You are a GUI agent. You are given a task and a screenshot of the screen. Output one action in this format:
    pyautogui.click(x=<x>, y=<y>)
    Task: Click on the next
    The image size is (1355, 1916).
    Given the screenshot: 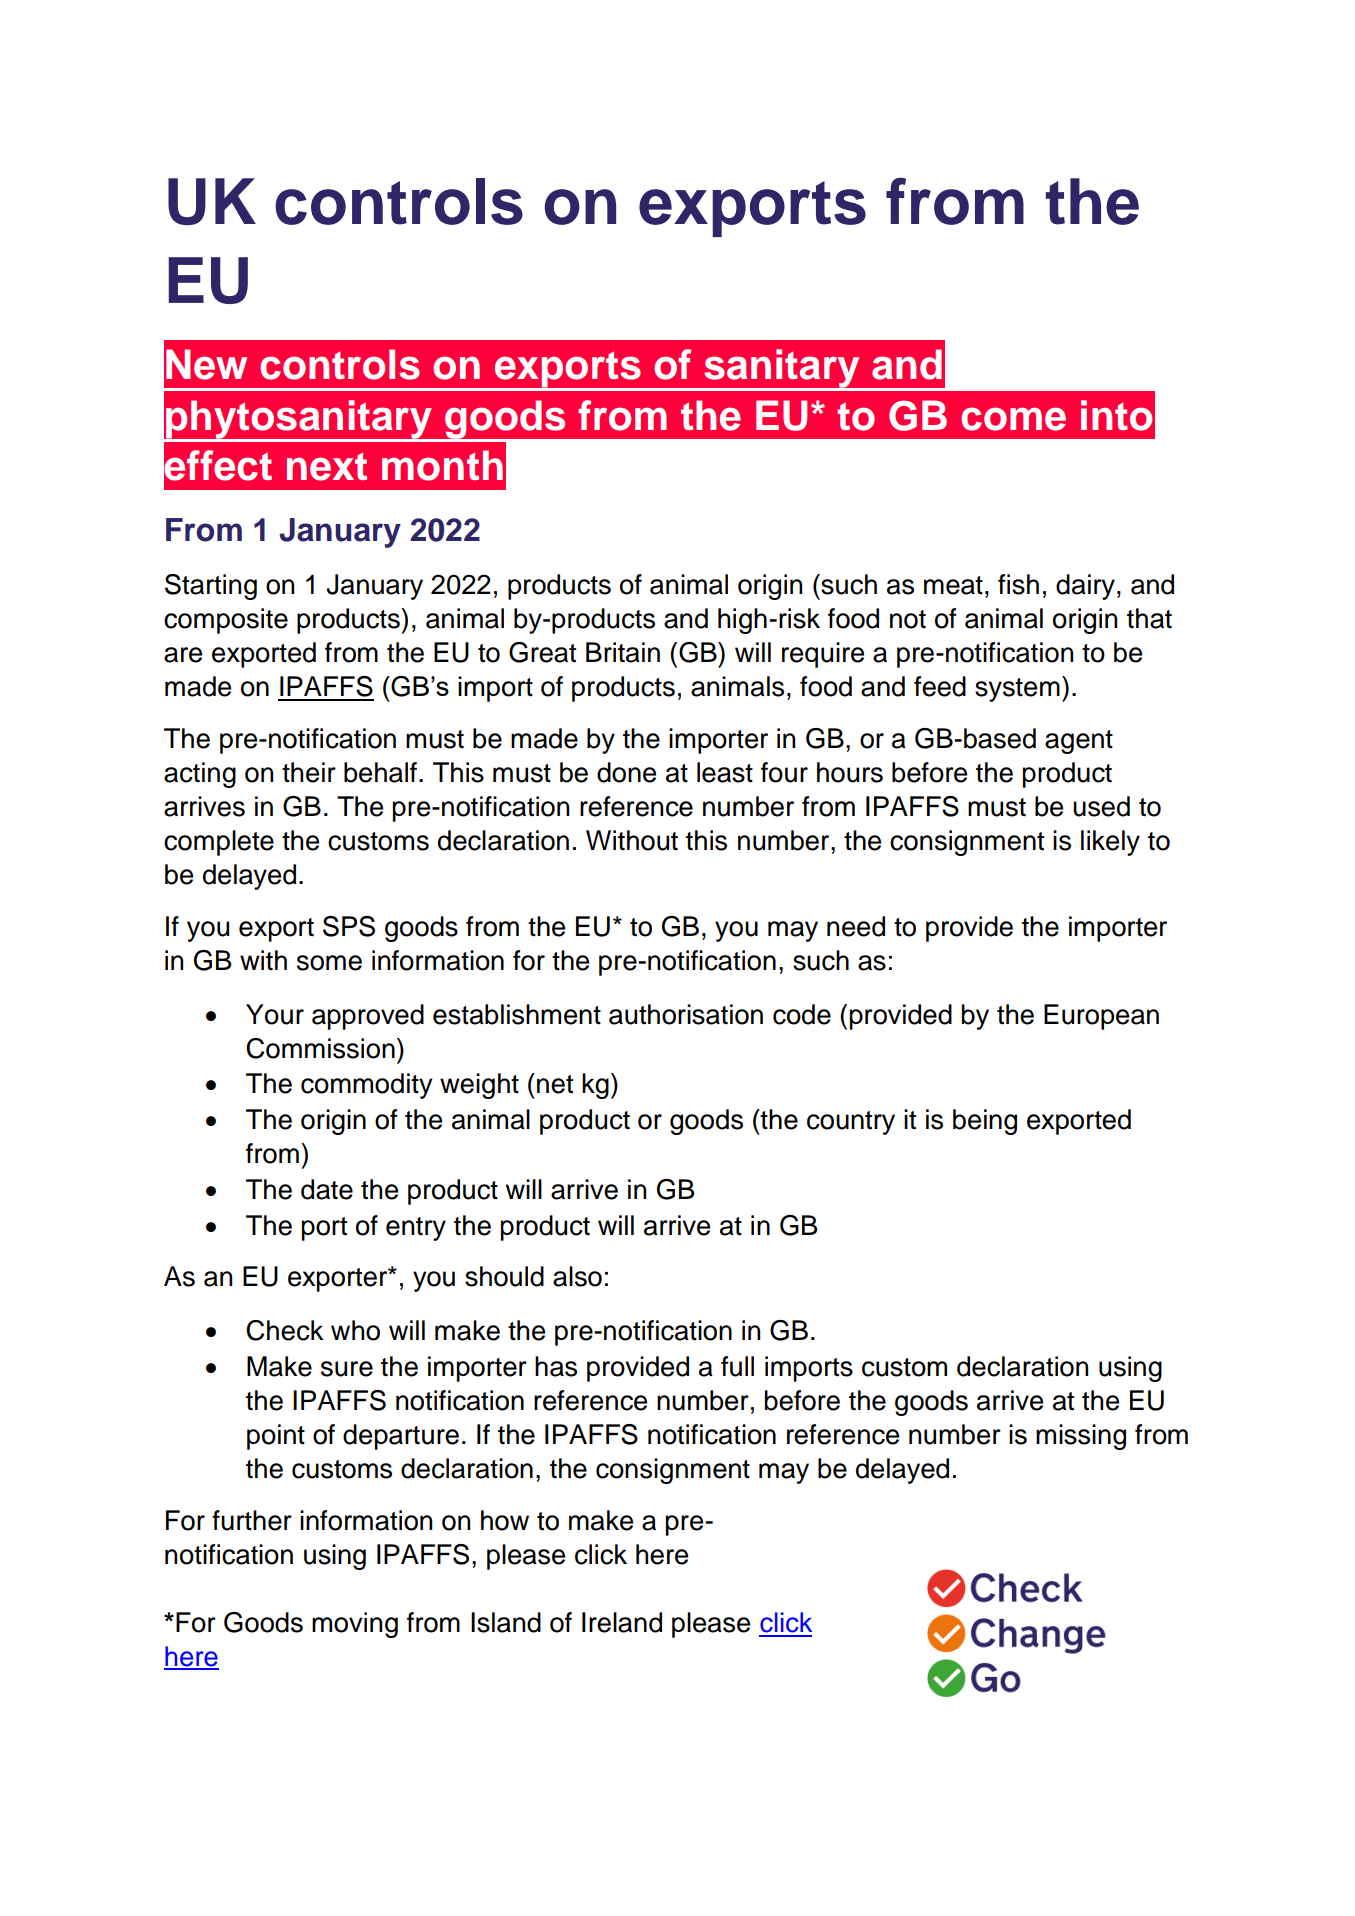 What is the action you would take?
    pyautogui.click(x=327, y=466)
